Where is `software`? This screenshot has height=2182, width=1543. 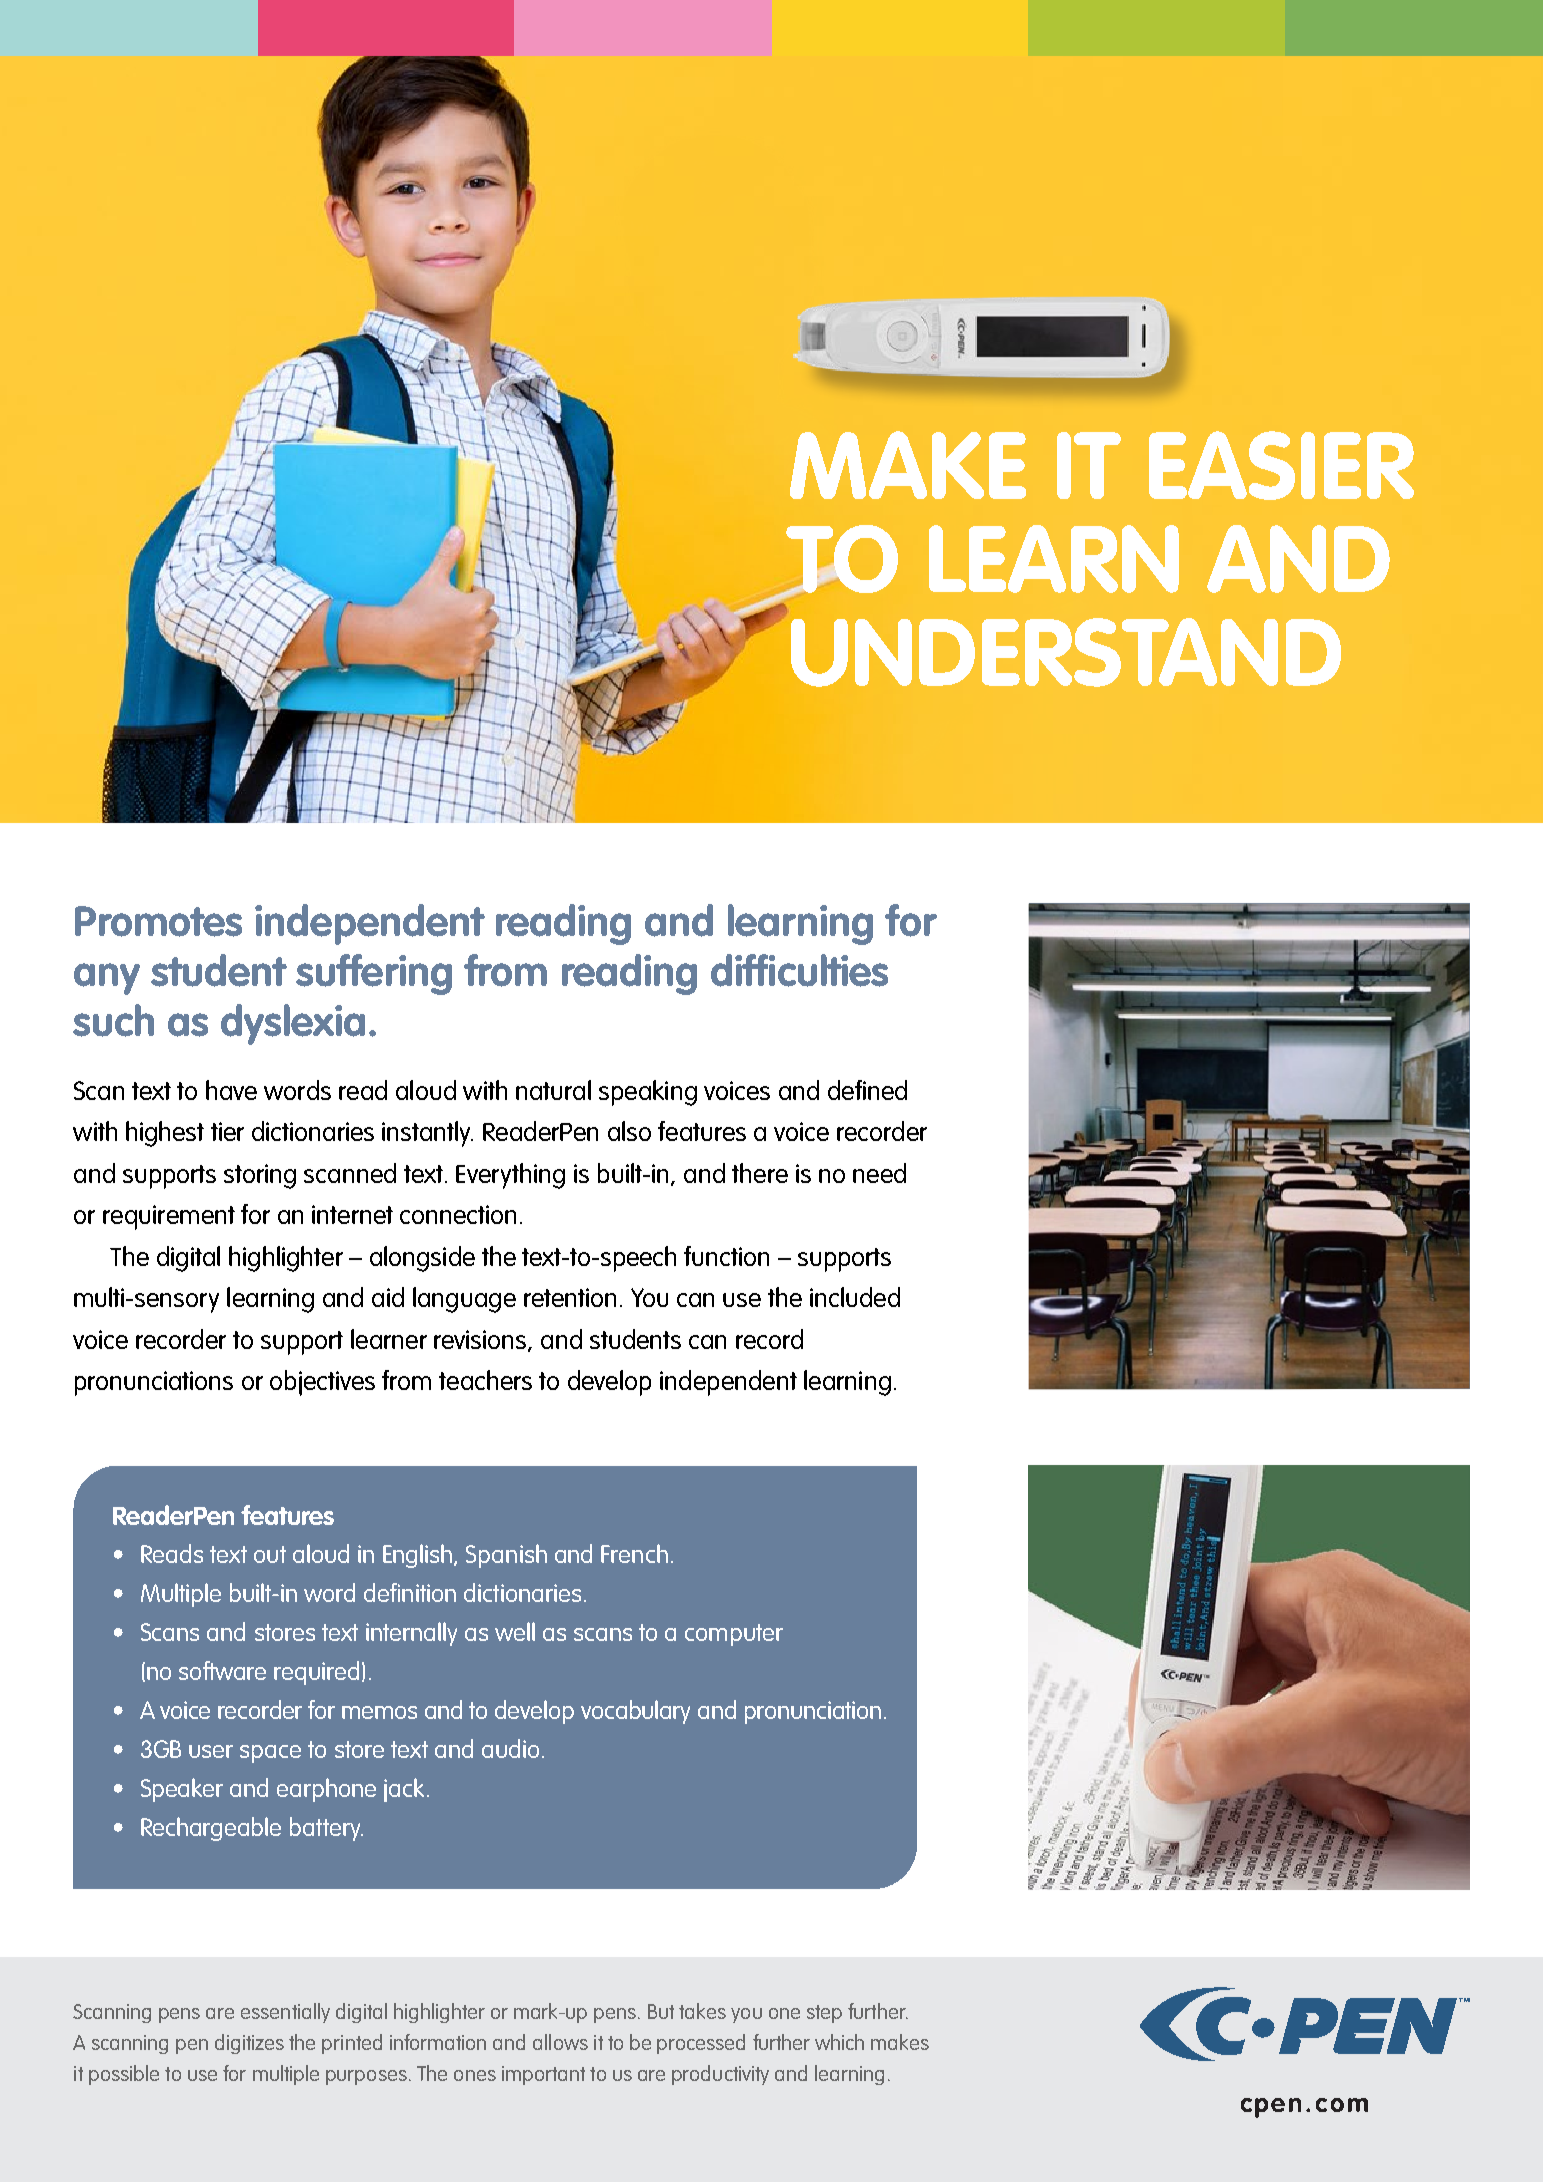 software is located at coordinates (222, 1670).
